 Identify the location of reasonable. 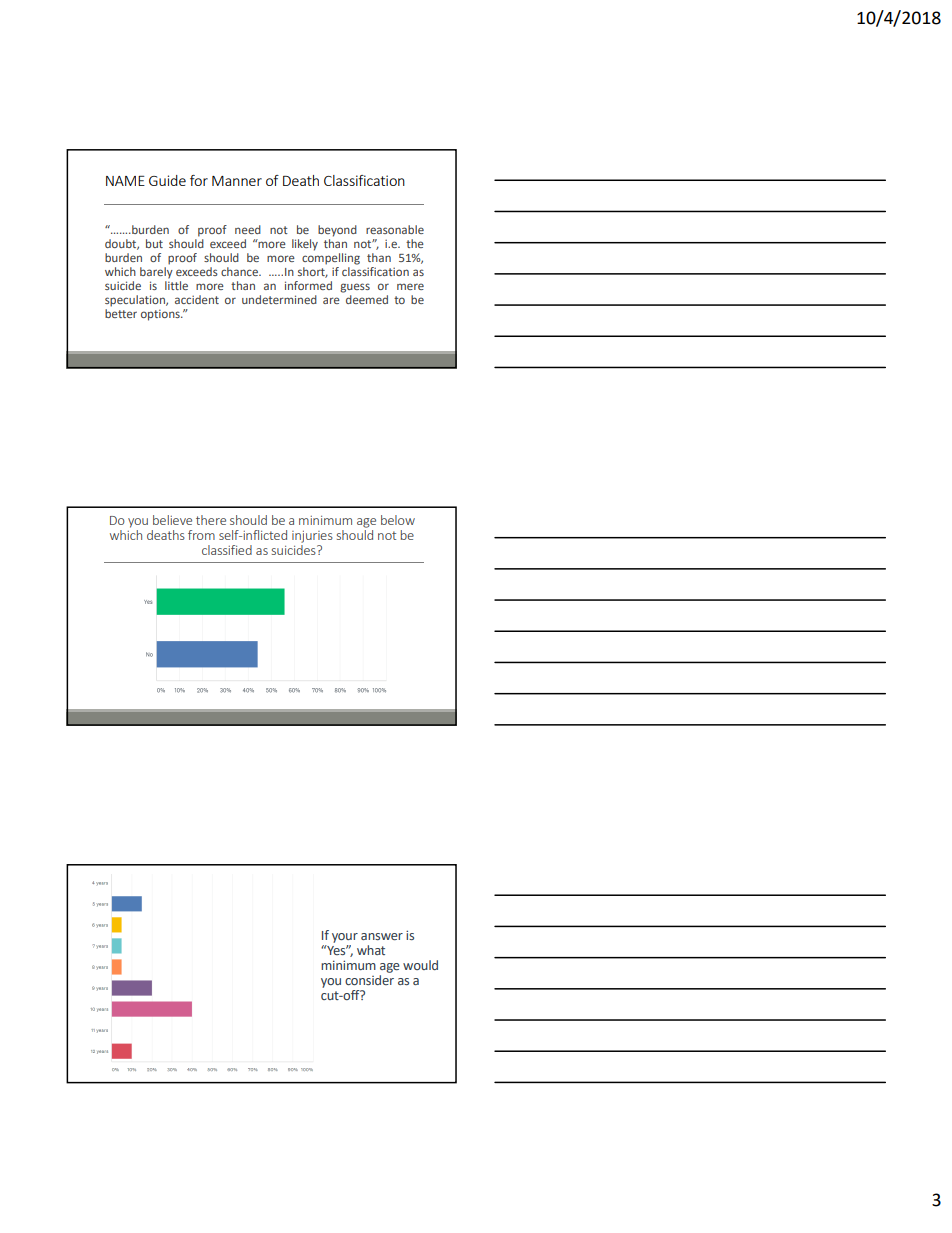
(395, 229).
